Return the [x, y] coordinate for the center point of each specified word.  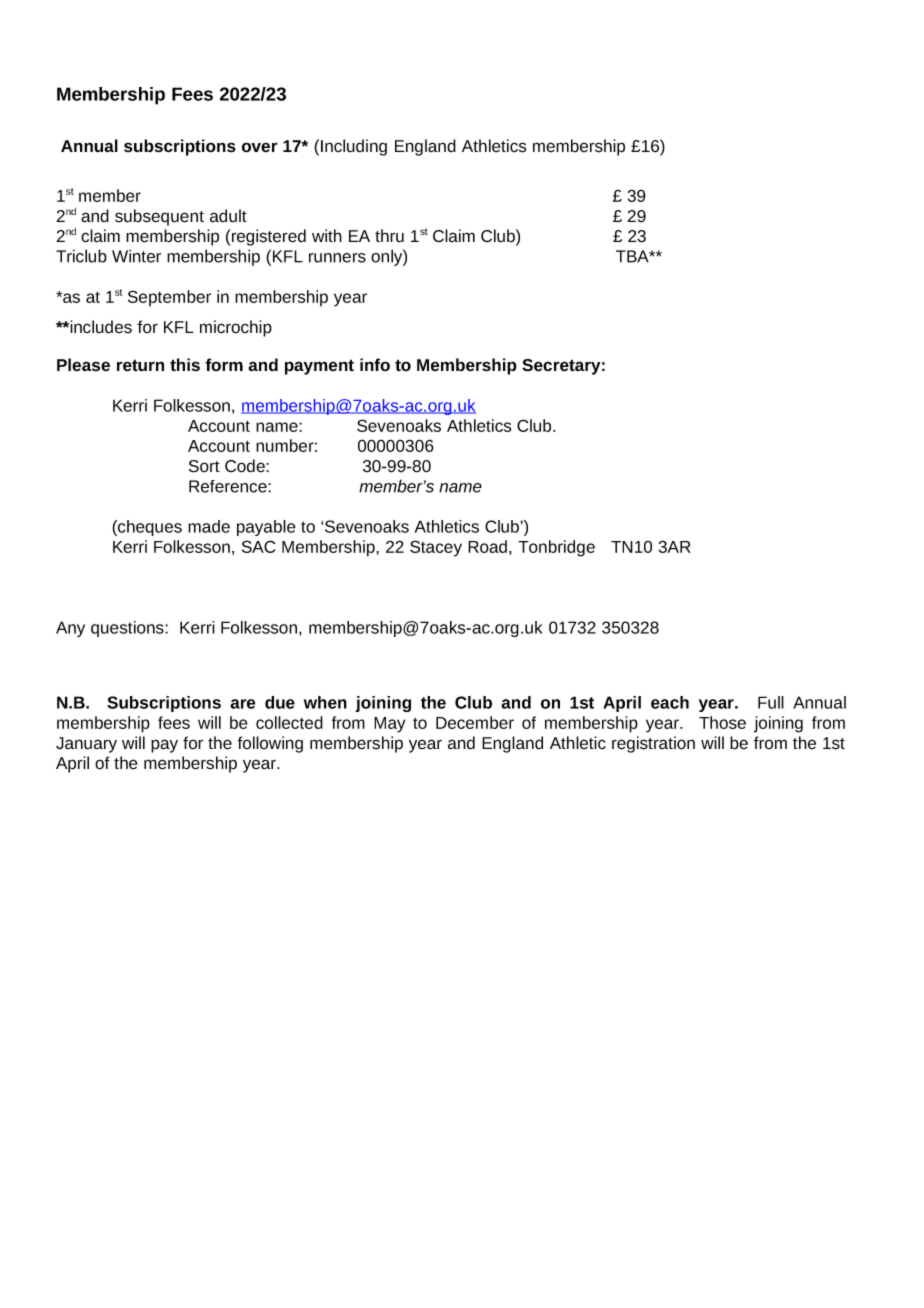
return [140, 366]
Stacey [436, 548]
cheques [149, 528]
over [260, 147]
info [375, 365]
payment [319, 367]
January [86, 745]
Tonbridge [556, 548]
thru [389, 236]
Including [354, 147]
